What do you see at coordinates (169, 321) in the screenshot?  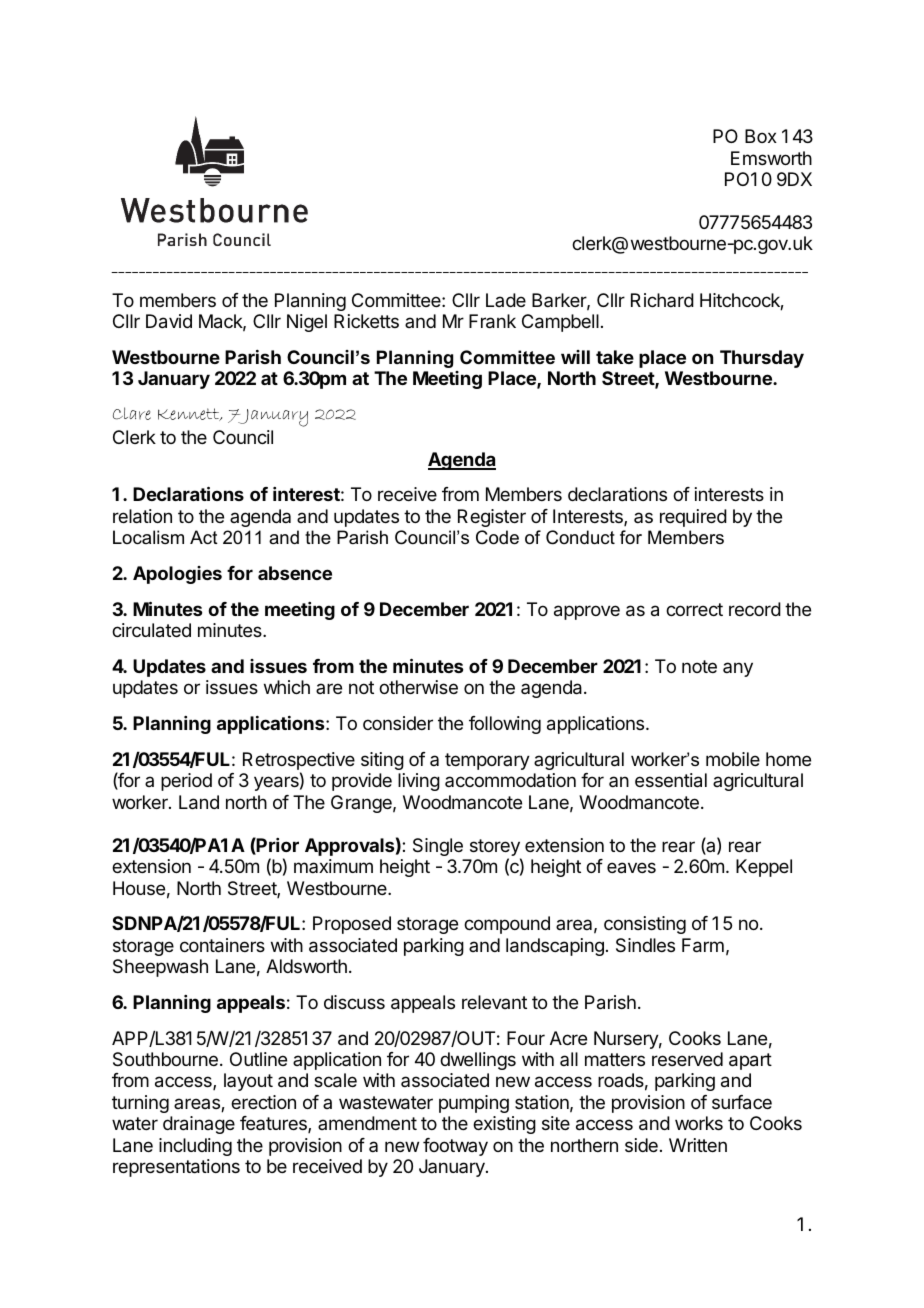 I see `David` at bounding box center [169, 321].
